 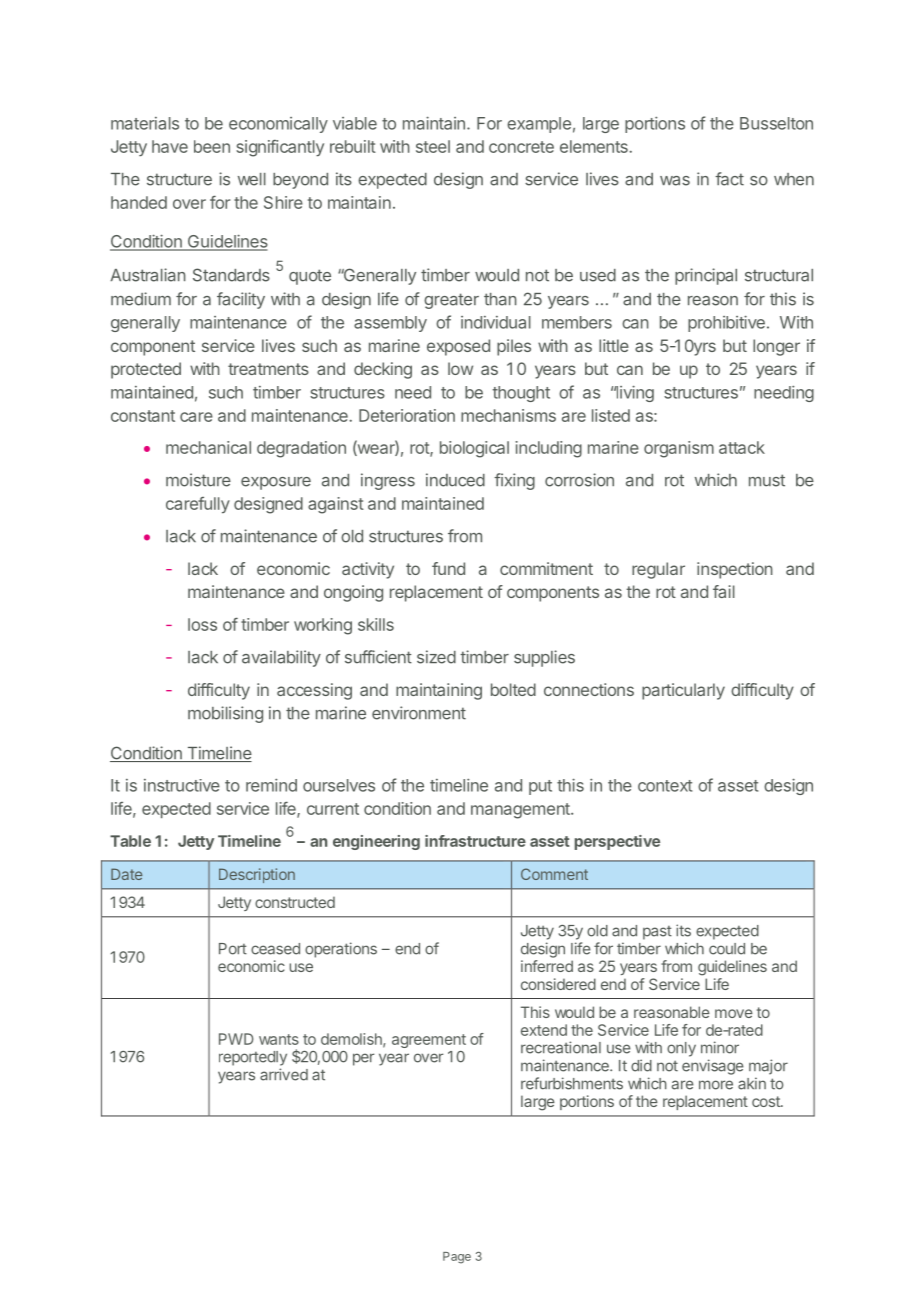 I want to click on arrived, so click(x=284, y=1074).
